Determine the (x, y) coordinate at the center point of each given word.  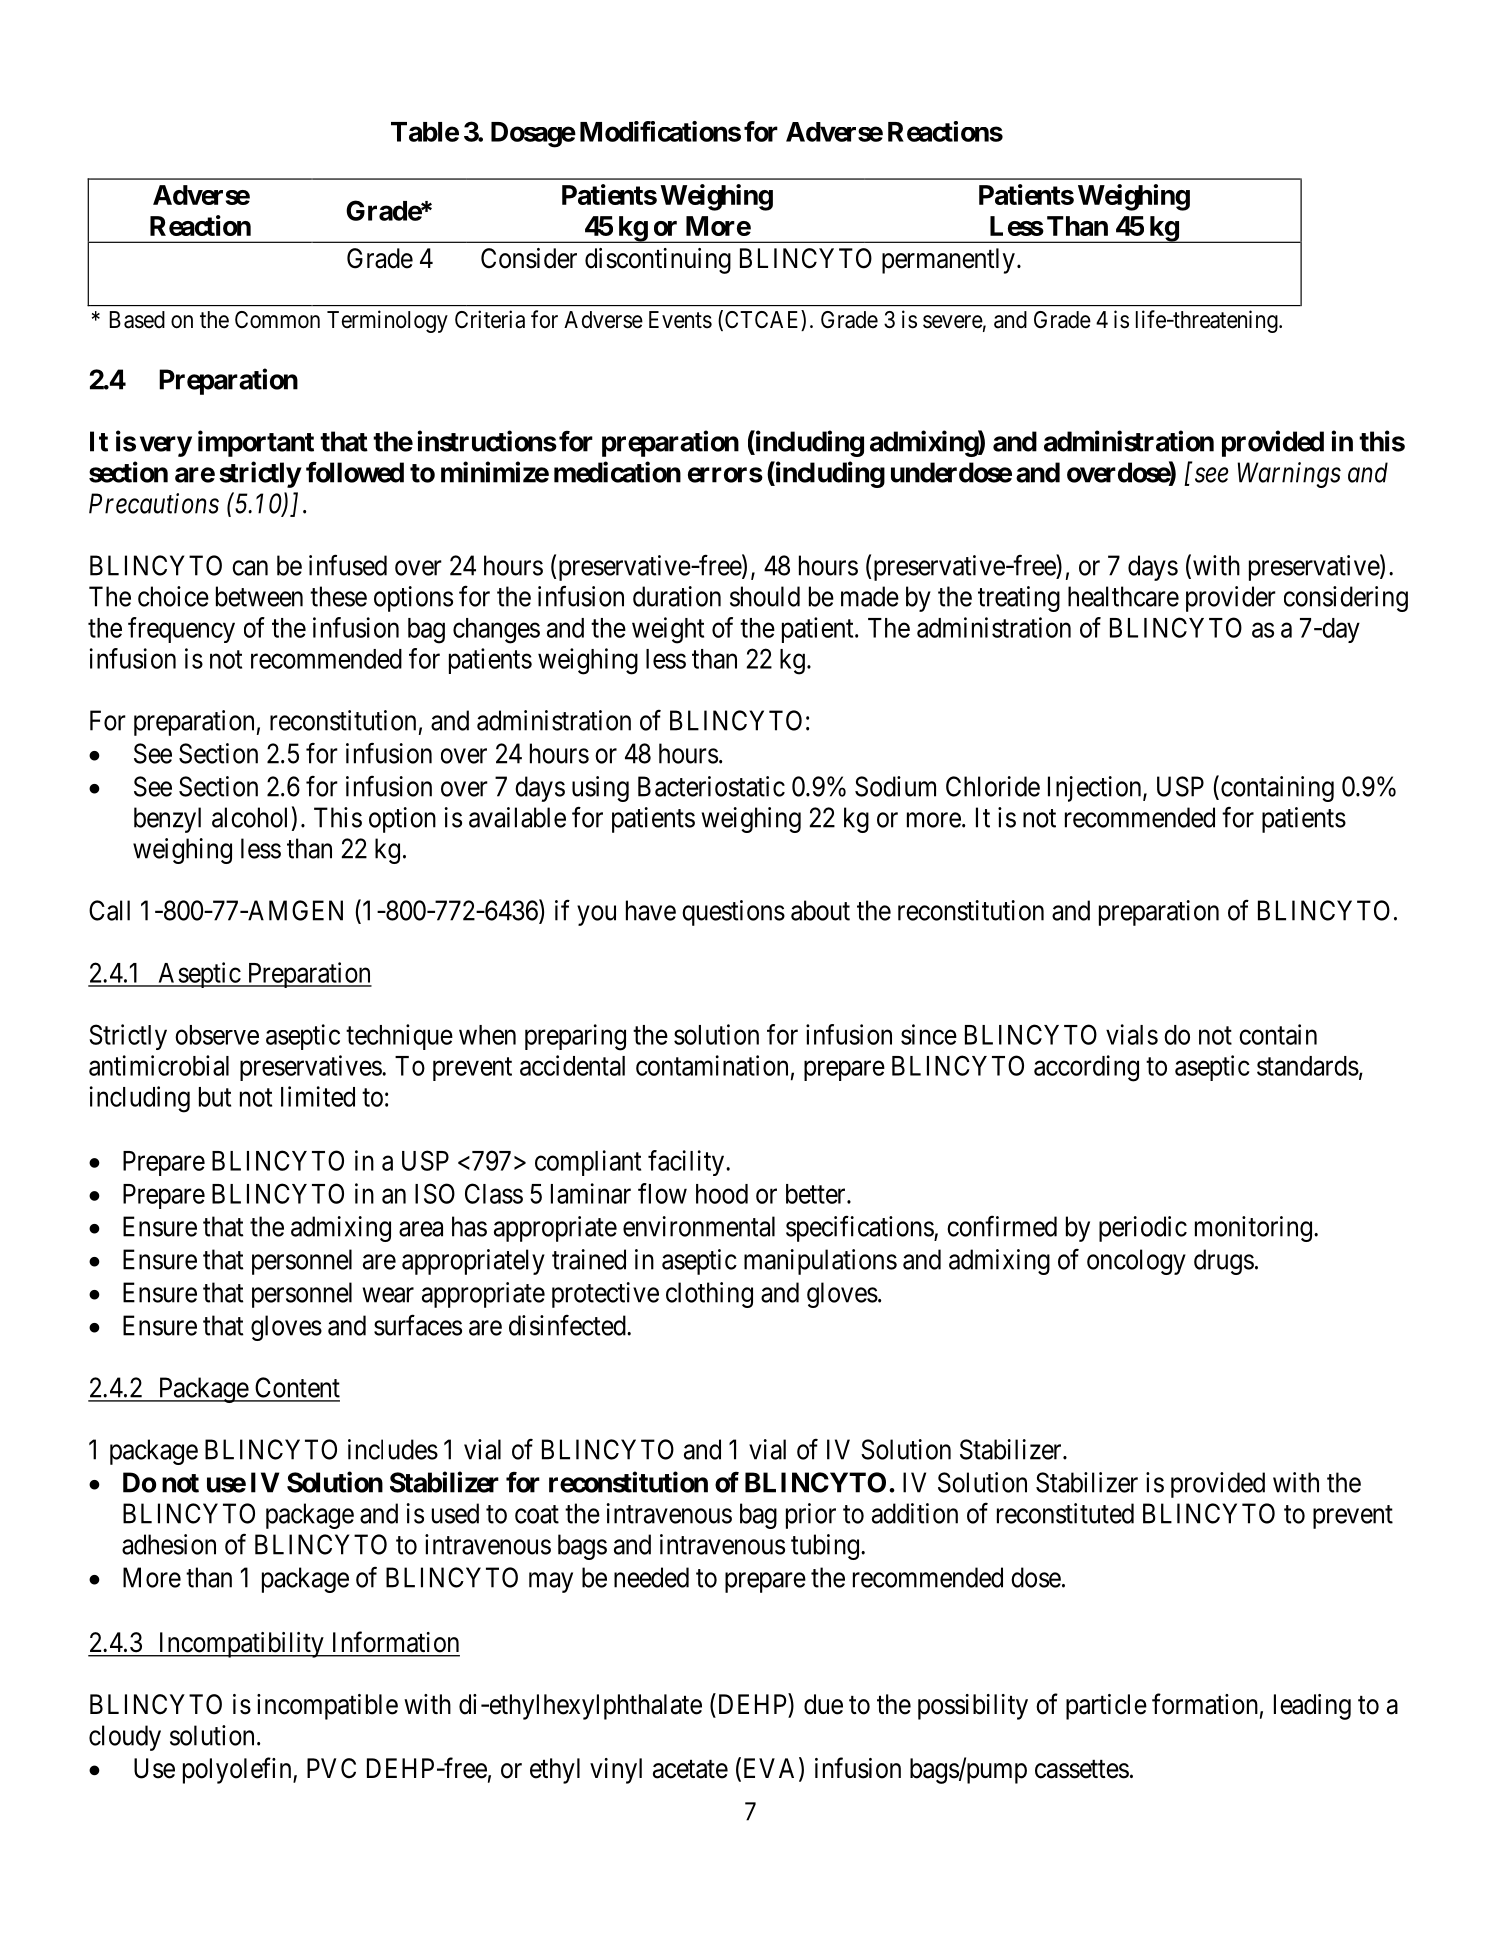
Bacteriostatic (711, 786)
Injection (1096, 789)
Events (680, 320)
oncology (1136, 1262)
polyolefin (238, 1770)
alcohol (249, 817)
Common (277, 320)
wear (388, 1295)
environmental (699, 1226)
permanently (948, 261)
